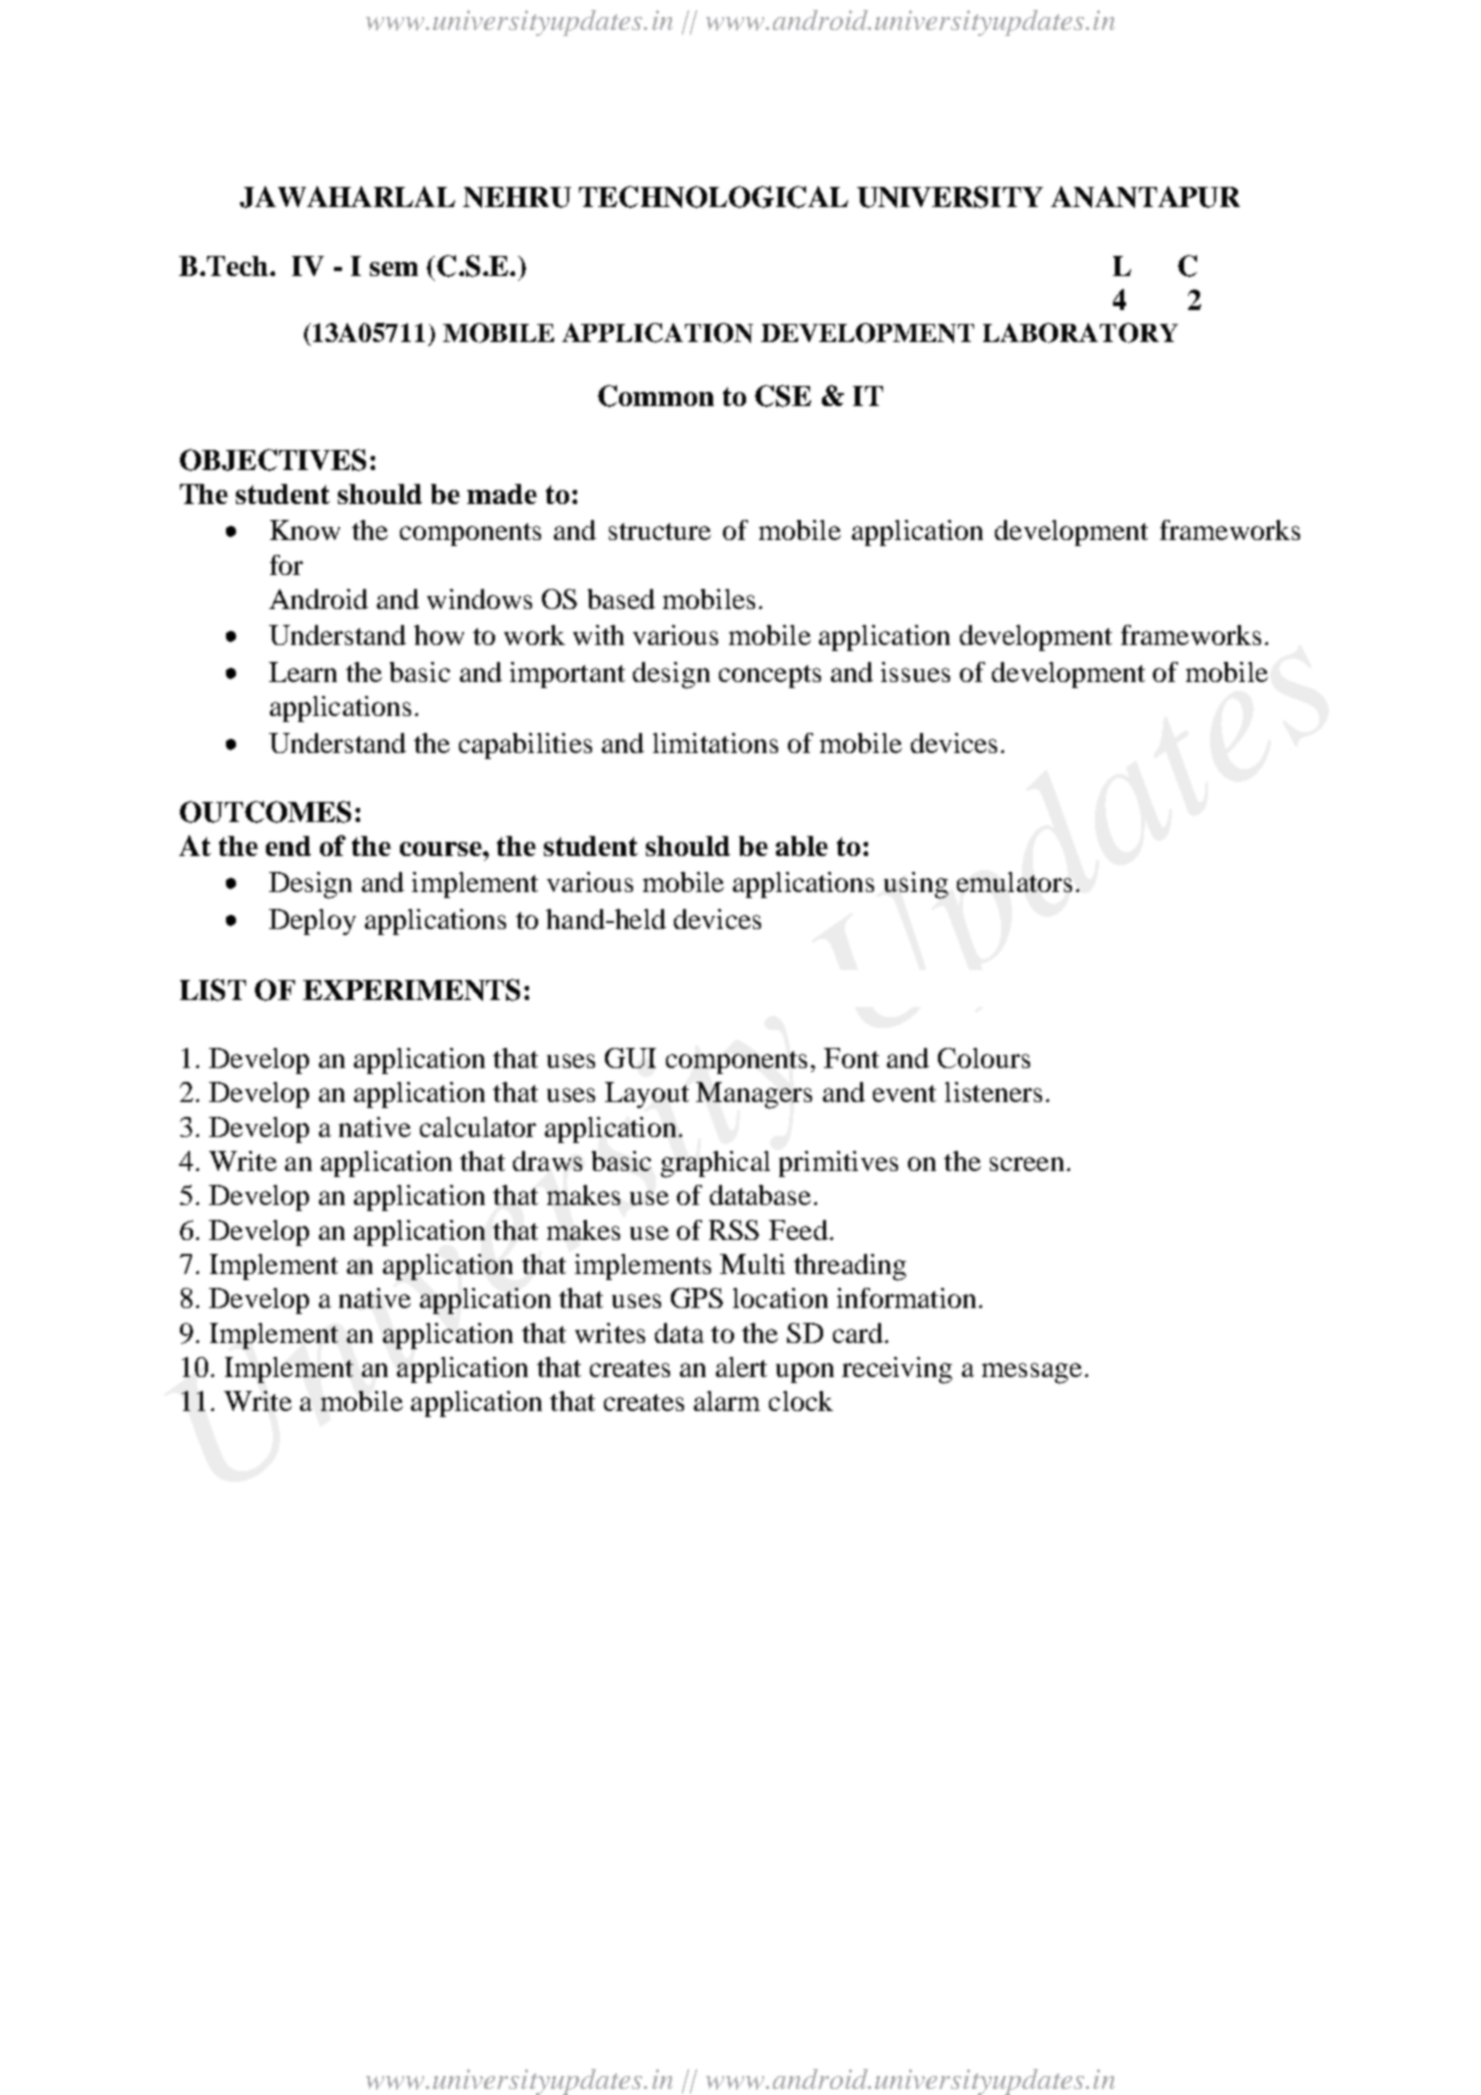 The height and width of the document is (2095, 1481). What do you see at coordinates (547, 1161) in the document?
I see `draws` at bounding box center [547, 1161].
